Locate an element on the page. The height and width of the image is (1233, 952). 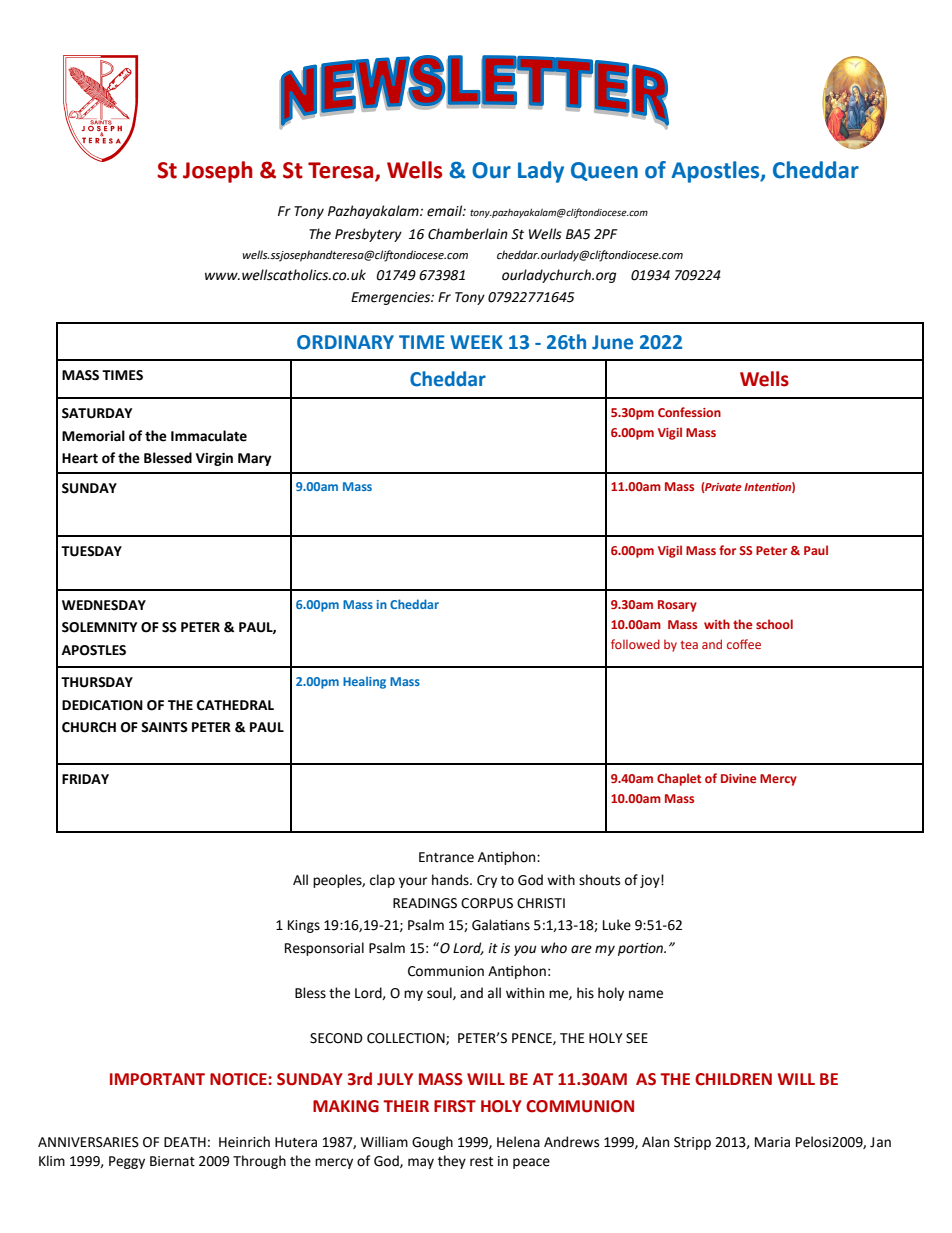
ORDINARY is located at coordinates (345, 342).
